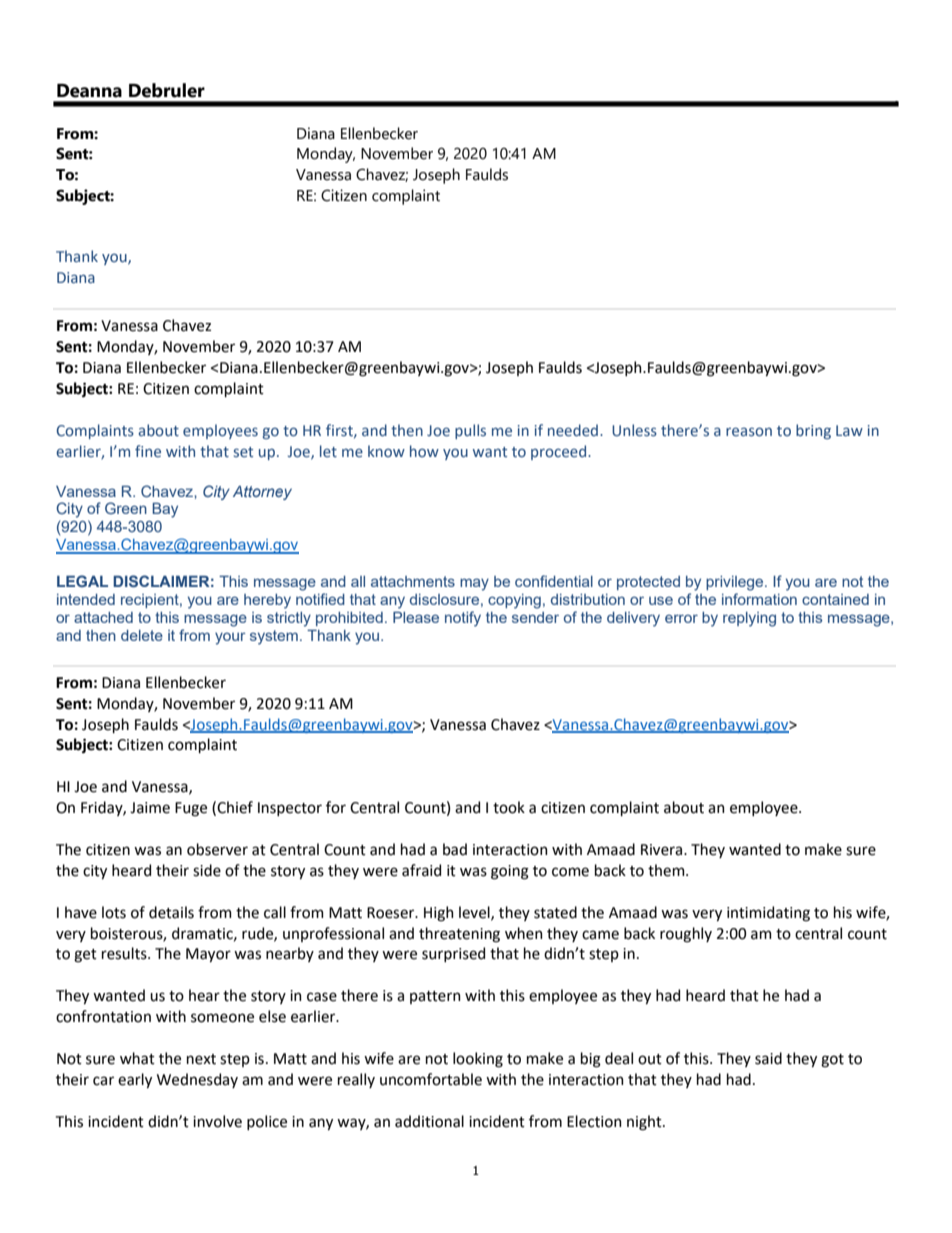 The width and height of the document is (952, 1233). What do you see at coordinates (768, 1058) in the document?
I see `said` at bounding box center [768, 1058].
